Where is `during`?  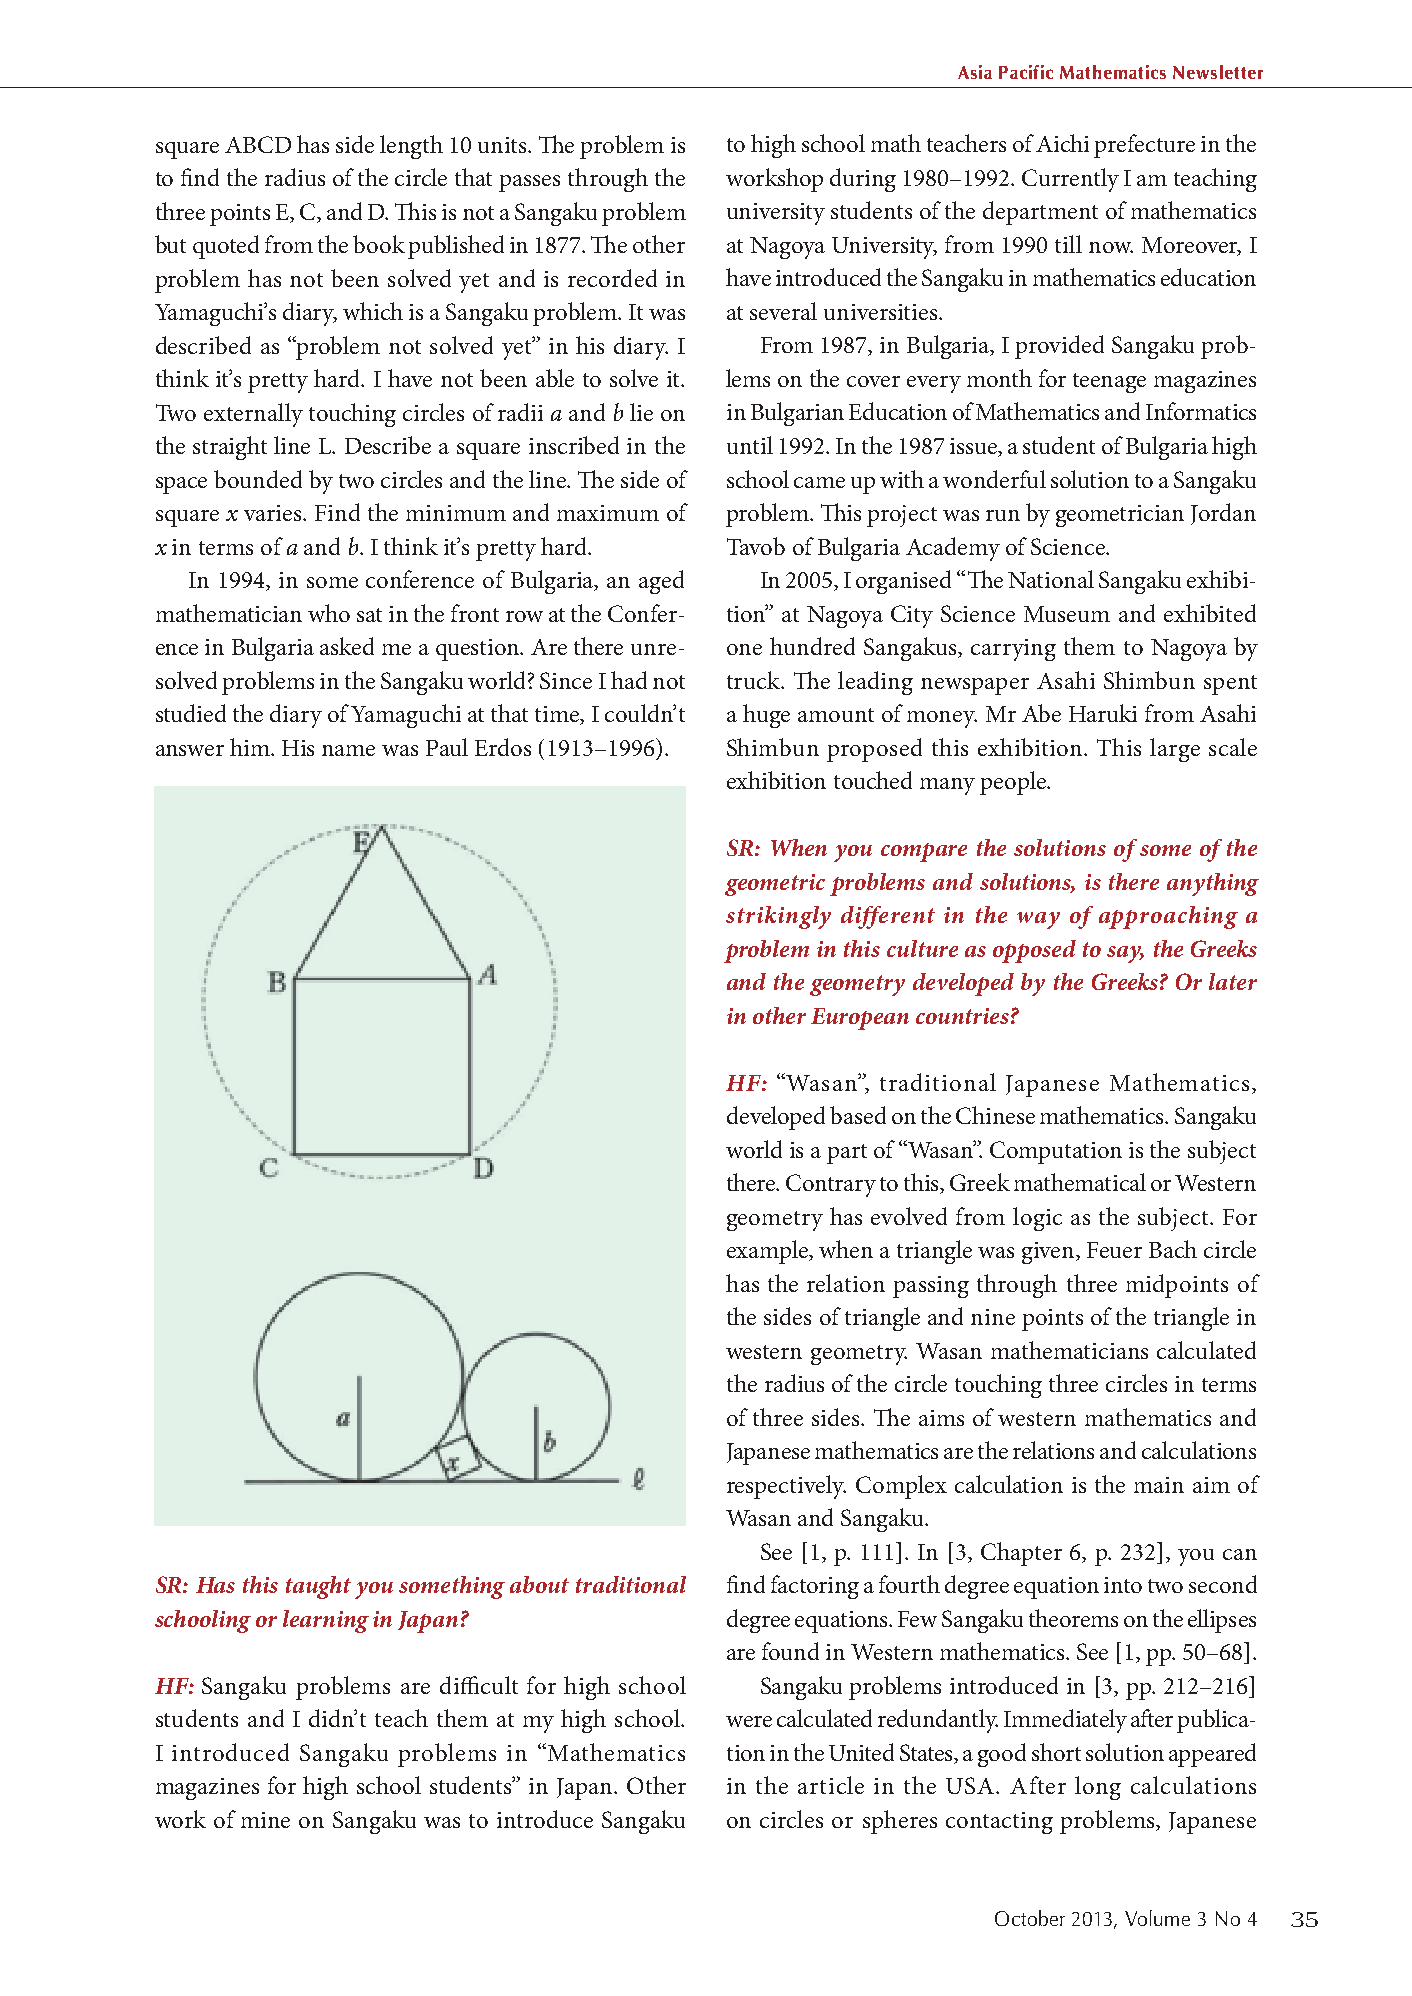 during is located at coordinates (863, 180).
